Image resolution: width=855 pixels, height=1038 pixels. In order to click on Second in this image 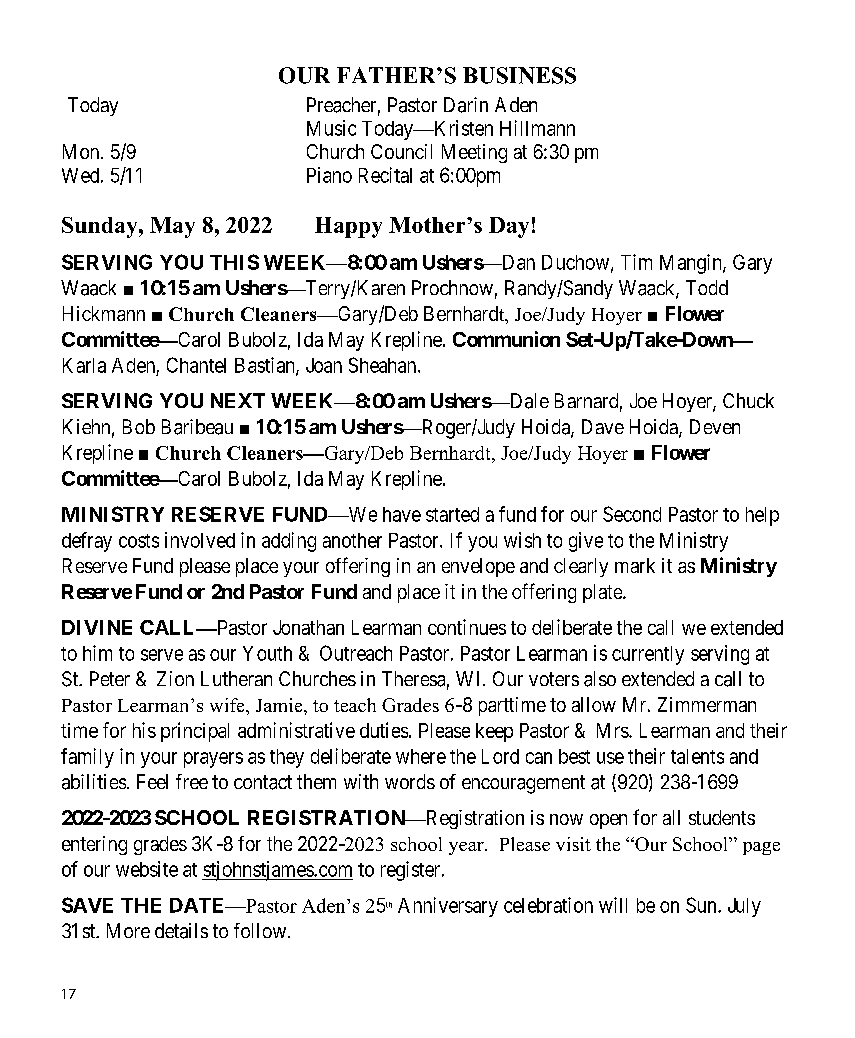, I will do `click(632, 514)`.
